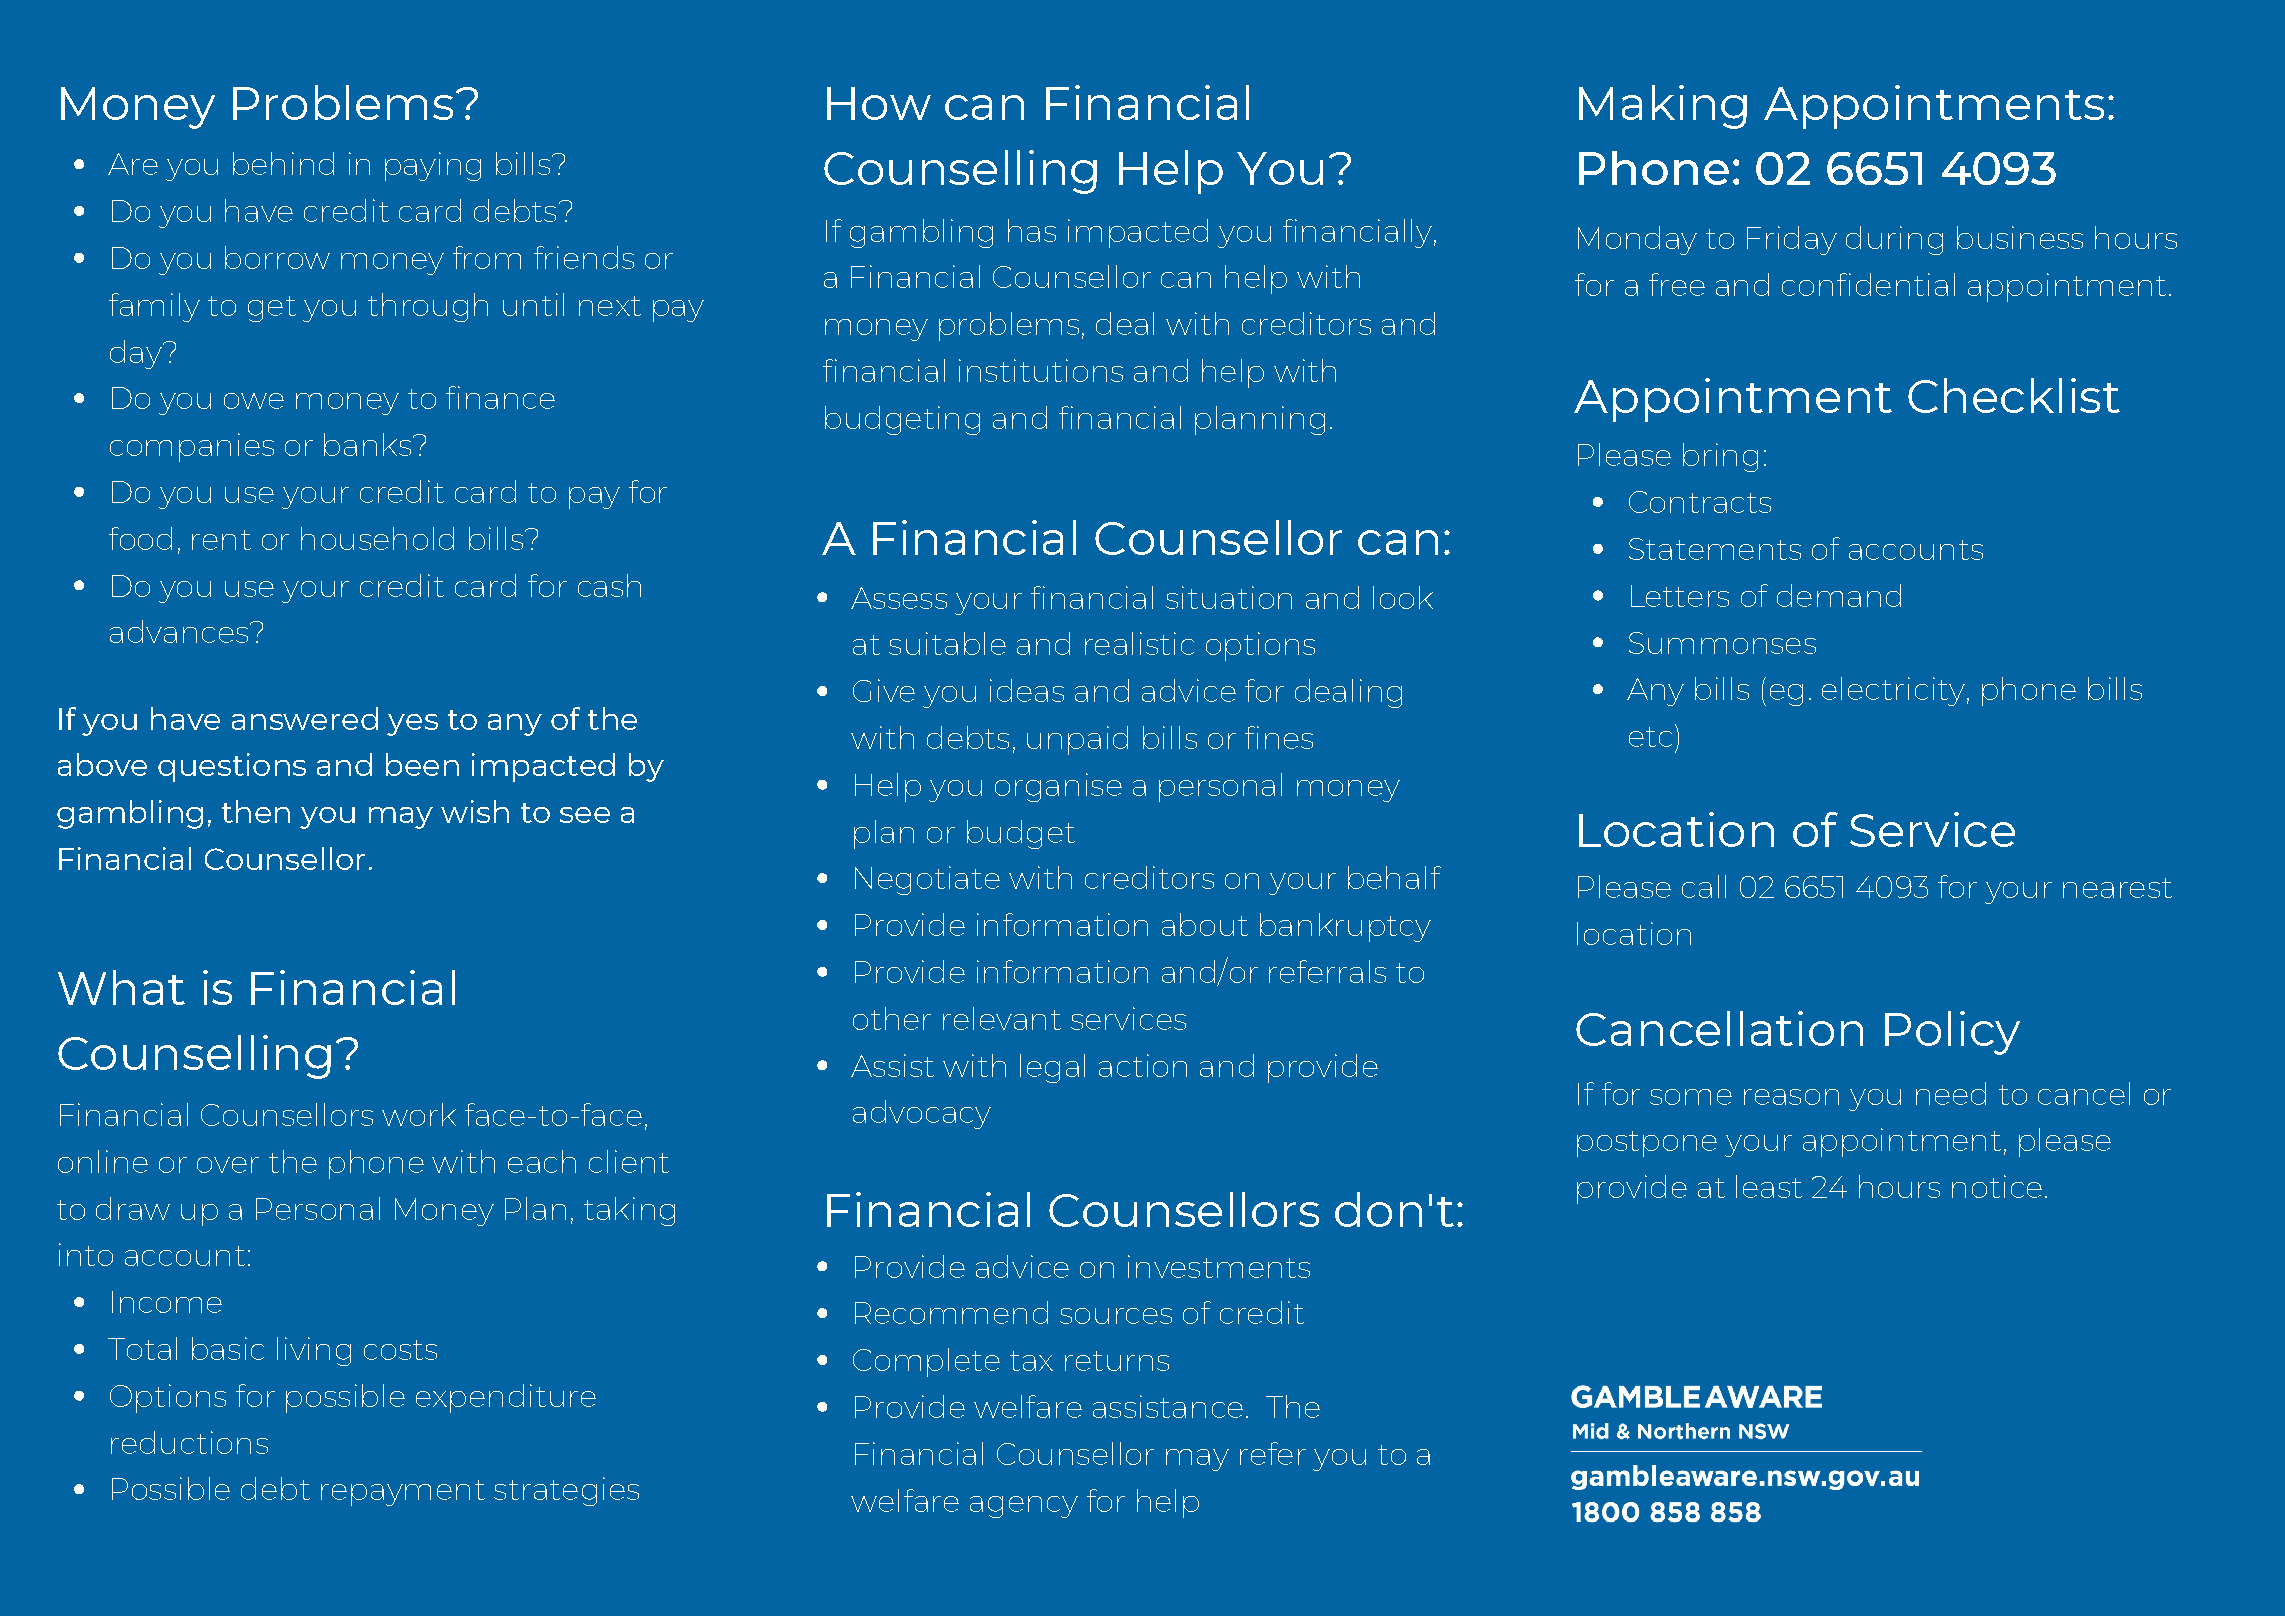 Image resolution: width=2285 pixels, height=1616 pixels. What do you see at coordinates (1839, 595) in the screenshot?
I see `demand` at bounding box center [1839, 595].
